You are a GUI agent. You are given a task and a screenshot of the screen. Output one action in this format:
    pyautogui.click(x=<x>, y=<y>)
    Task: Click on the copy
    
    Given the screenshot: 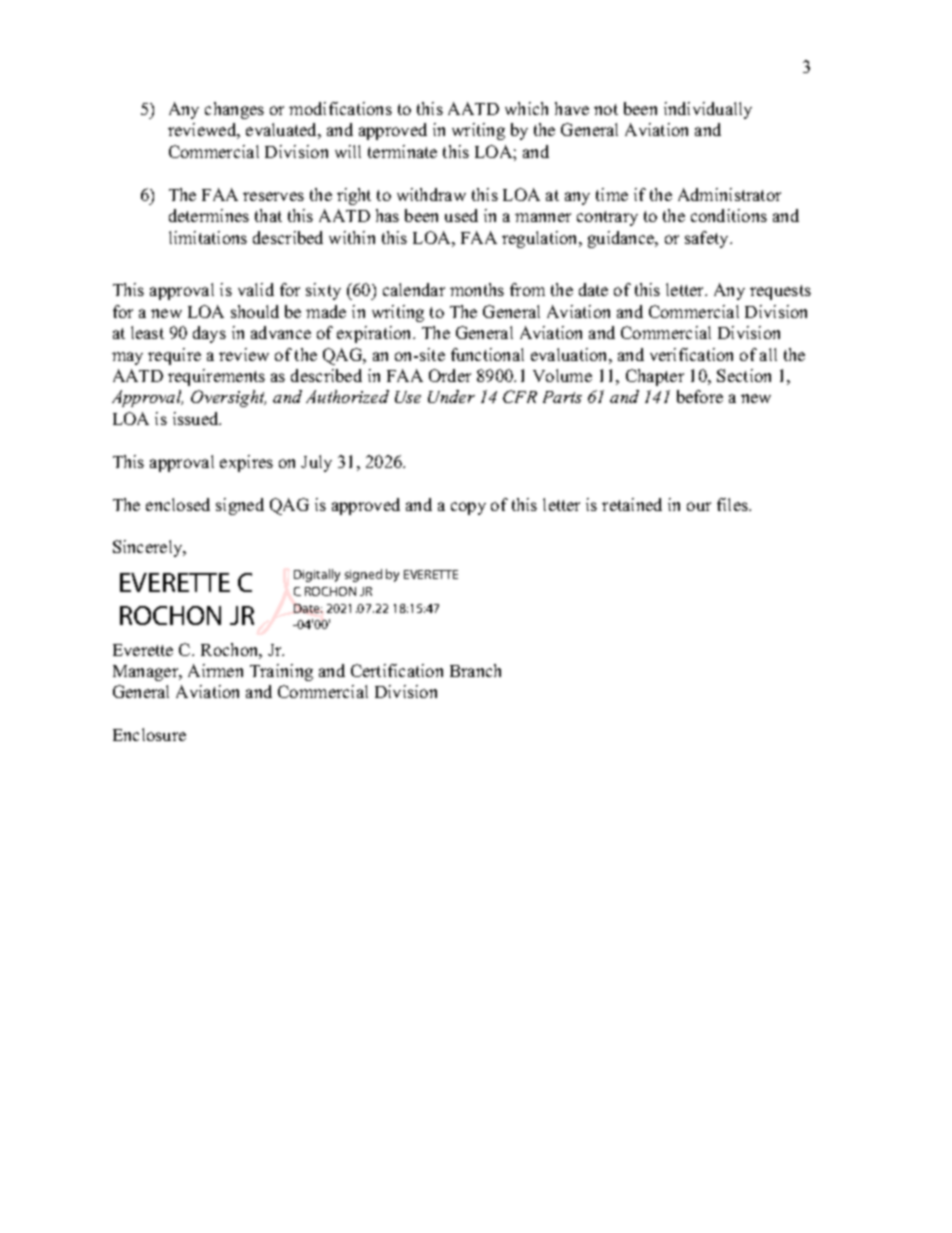 What is the action you would take?
    pyautogui.click(x=468, y=508)
